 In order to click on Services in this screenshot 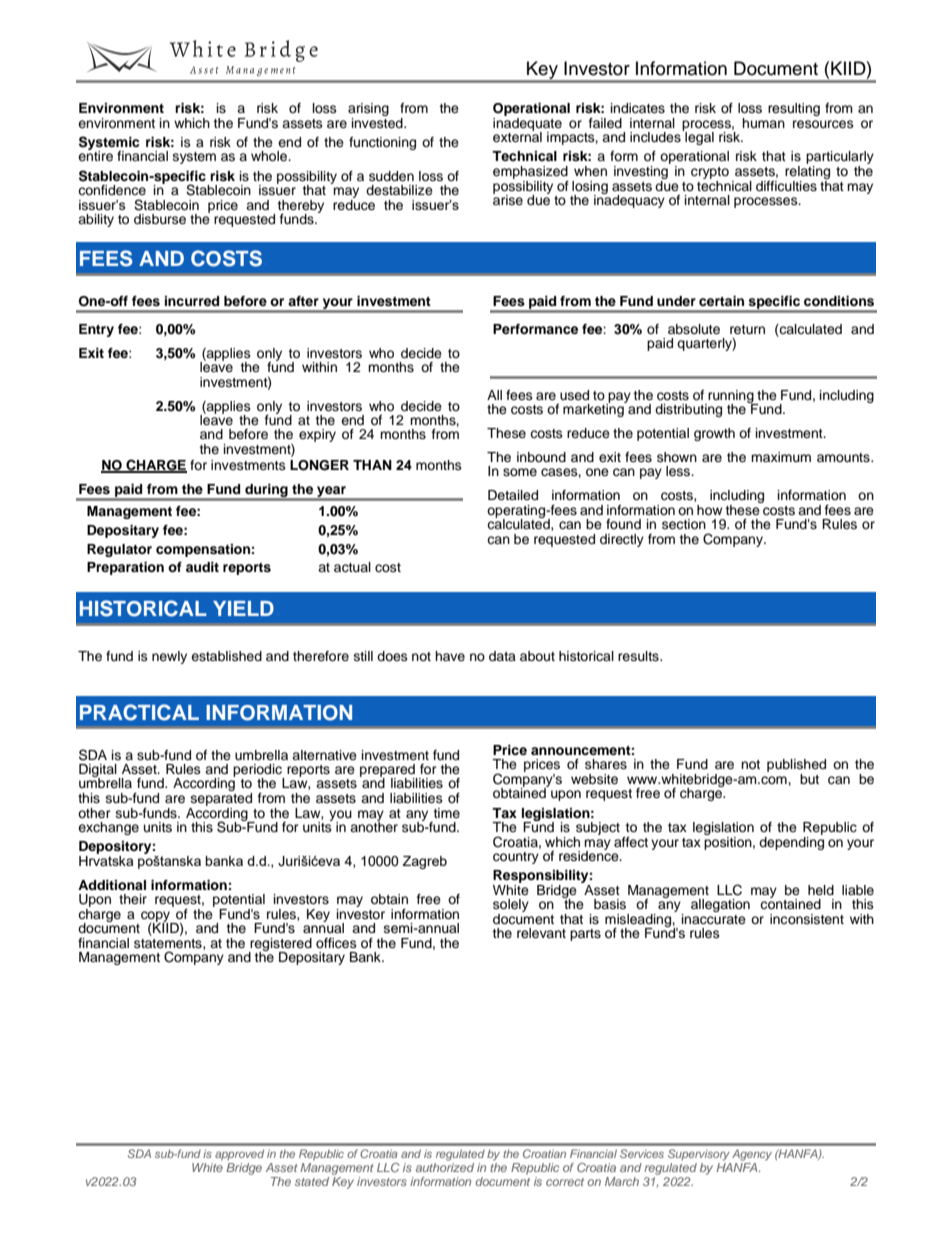, I will do `click(642, 1153)`.
